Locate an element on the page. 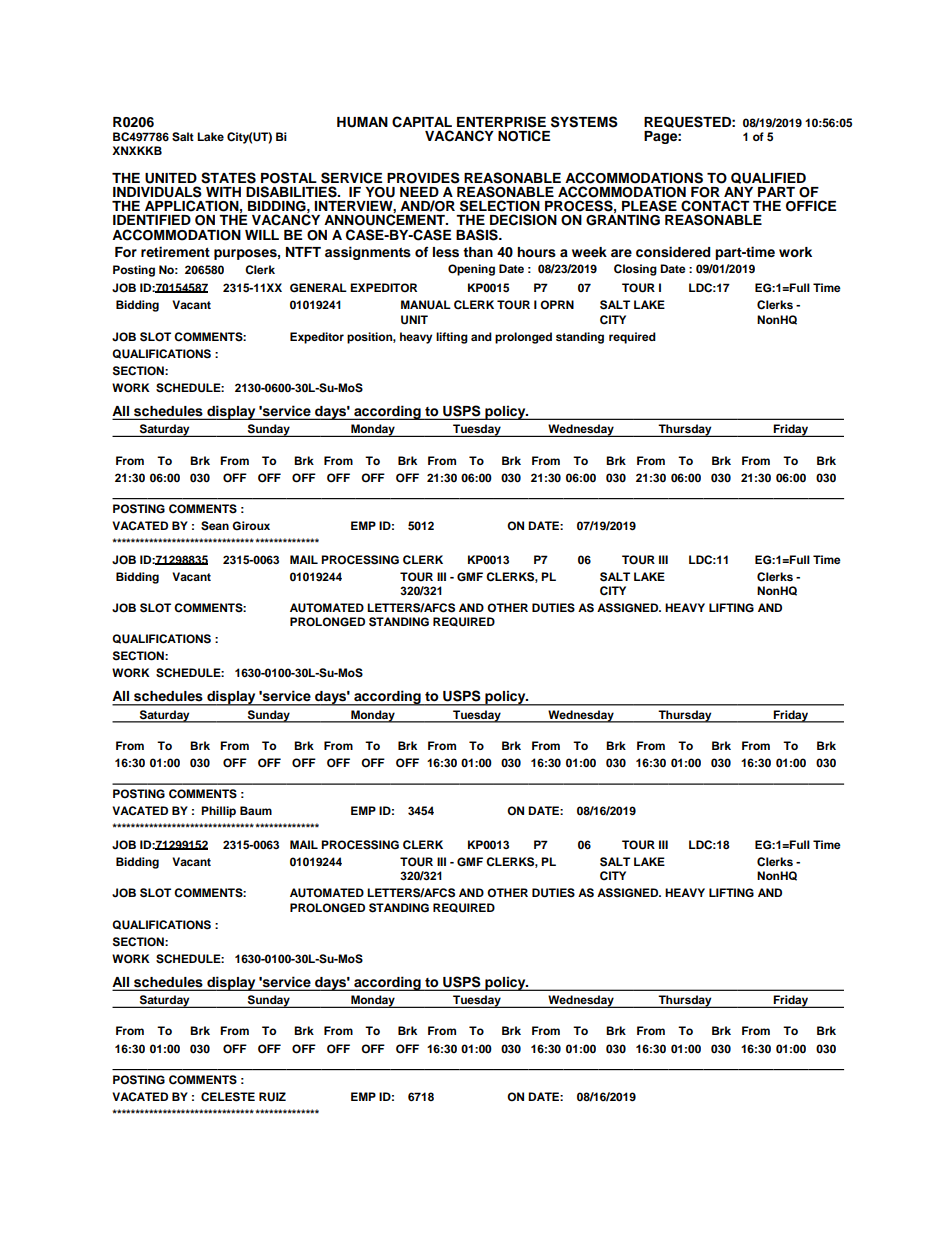 The width and height of the document is (952, 1237). Closing is located at coordinates (635, 270).
